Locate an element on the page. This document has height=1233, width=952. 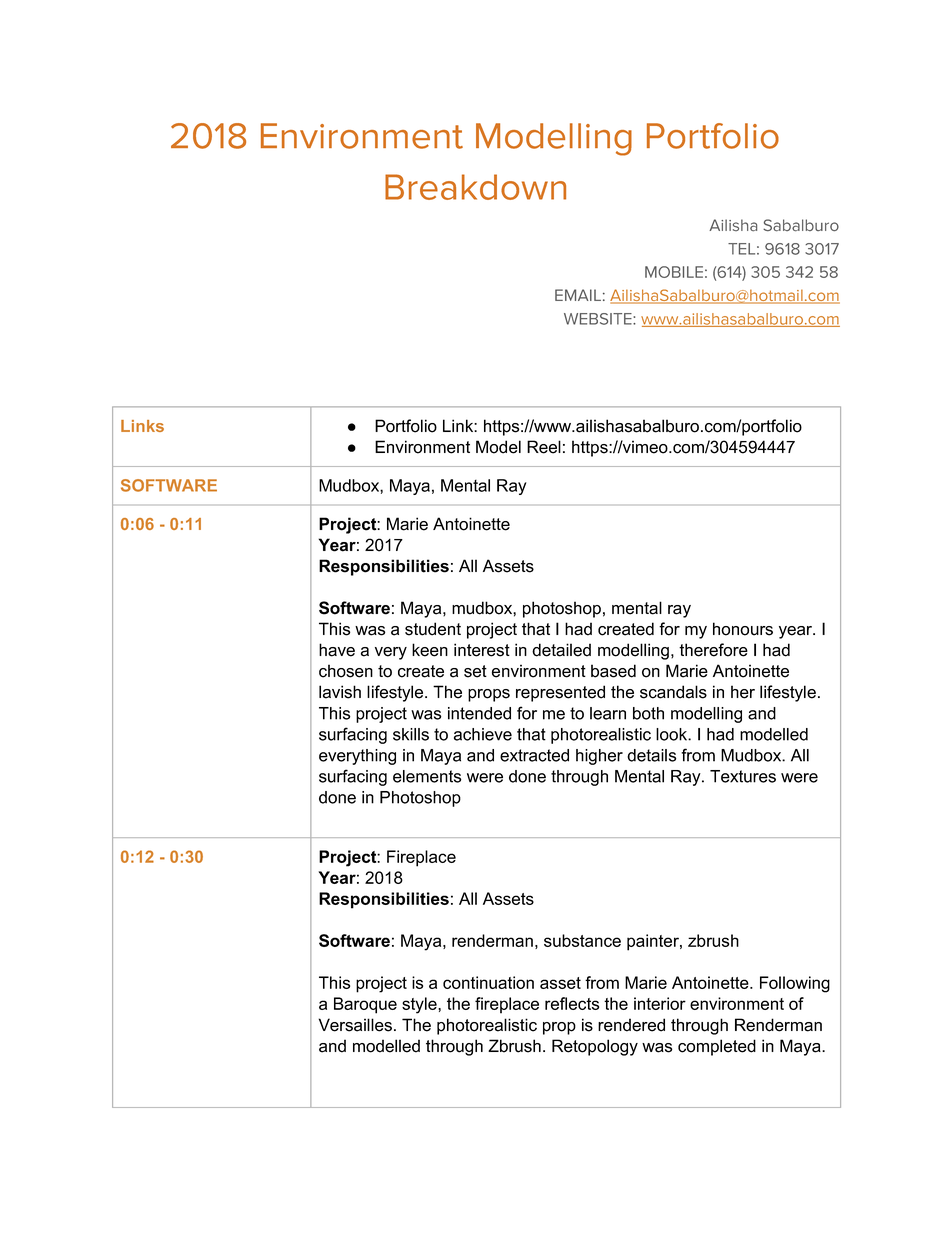
Reel is located at coordinates (544, 447).
